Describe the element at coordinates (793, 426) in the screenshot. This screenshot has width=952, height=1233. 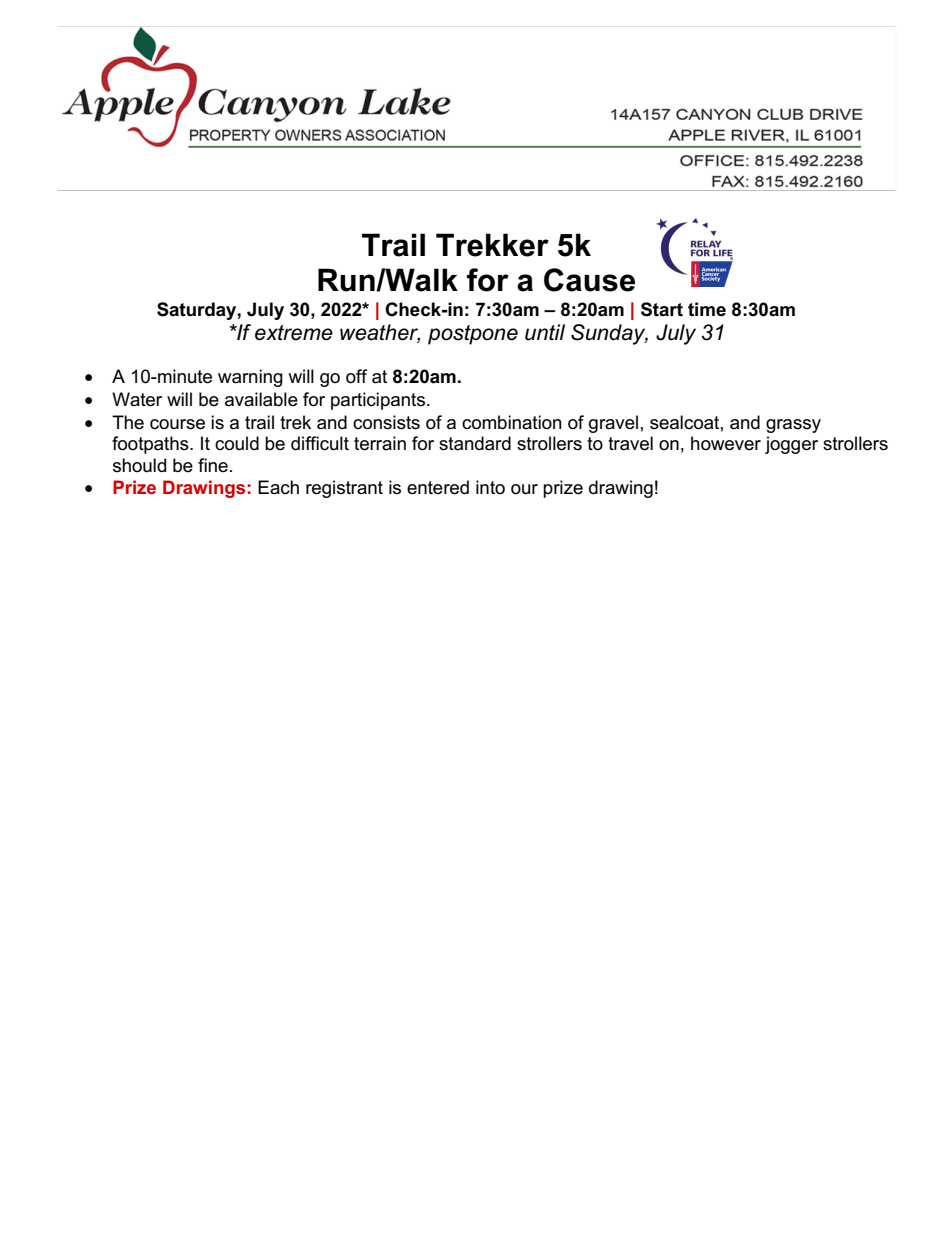
I see `grassy` at that location.
